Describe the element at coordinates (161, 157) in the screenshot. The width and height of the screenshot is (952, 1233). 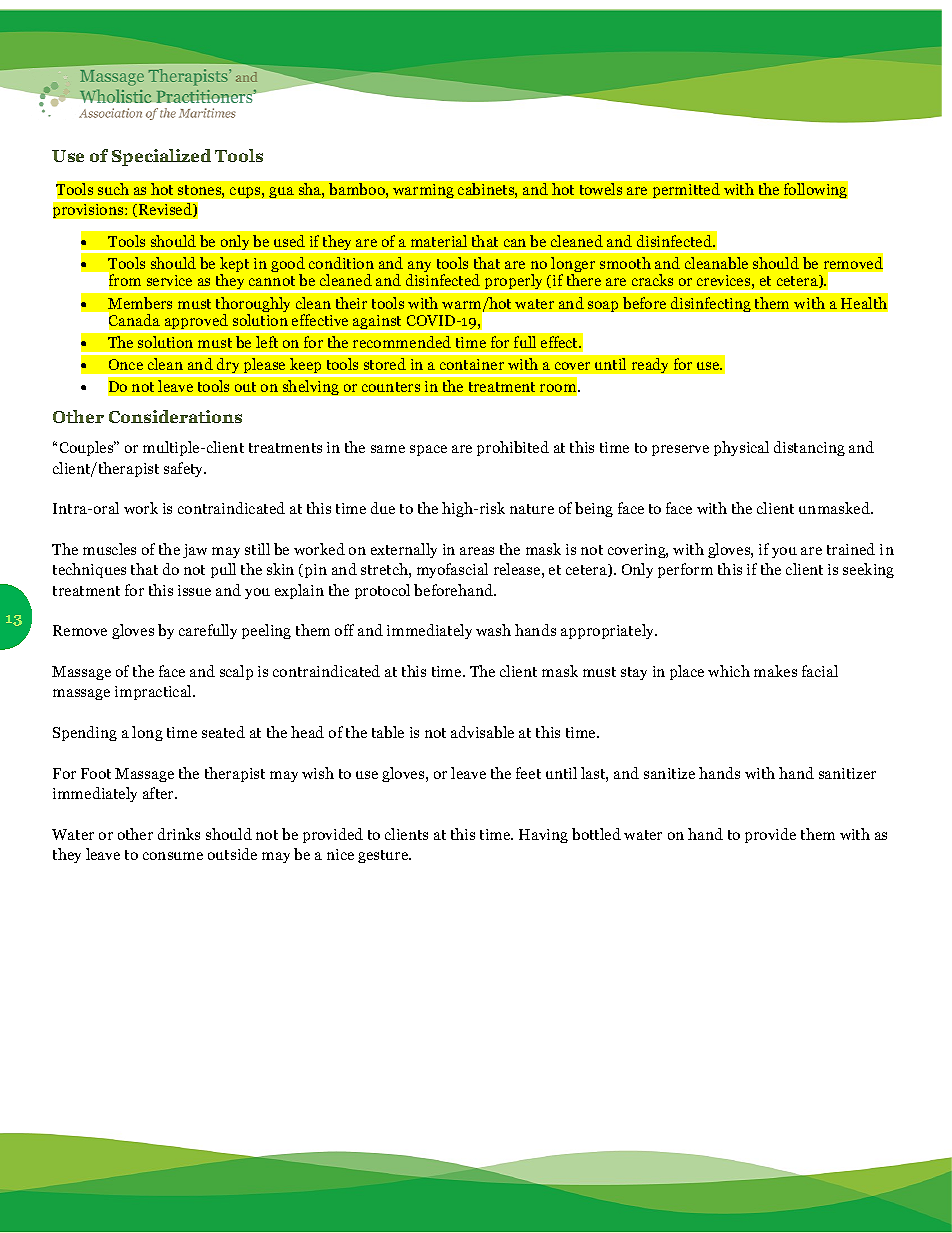
I see `Specialized` at that location.
